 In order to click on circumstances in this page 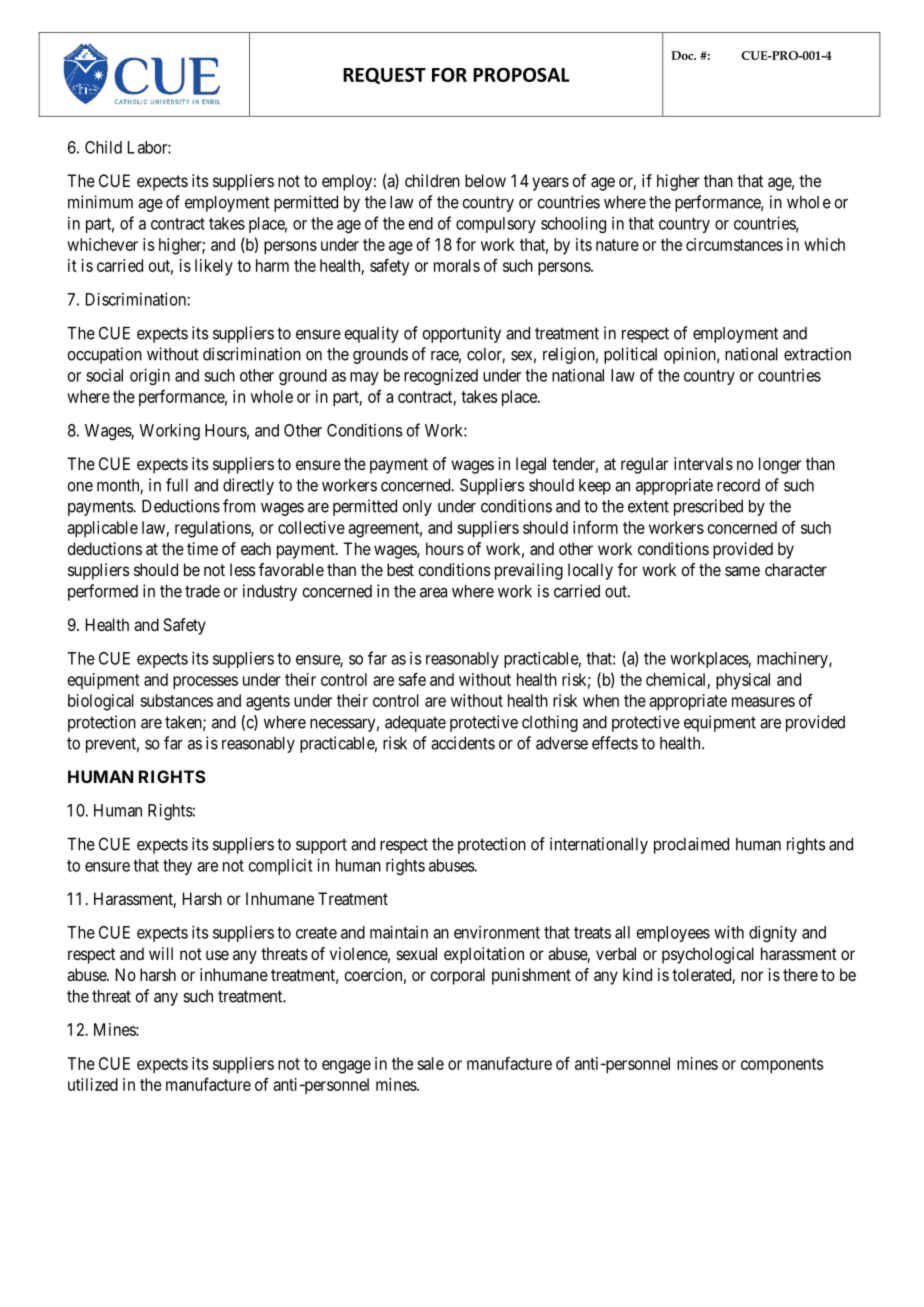, I will do `click(734, 244)`.
